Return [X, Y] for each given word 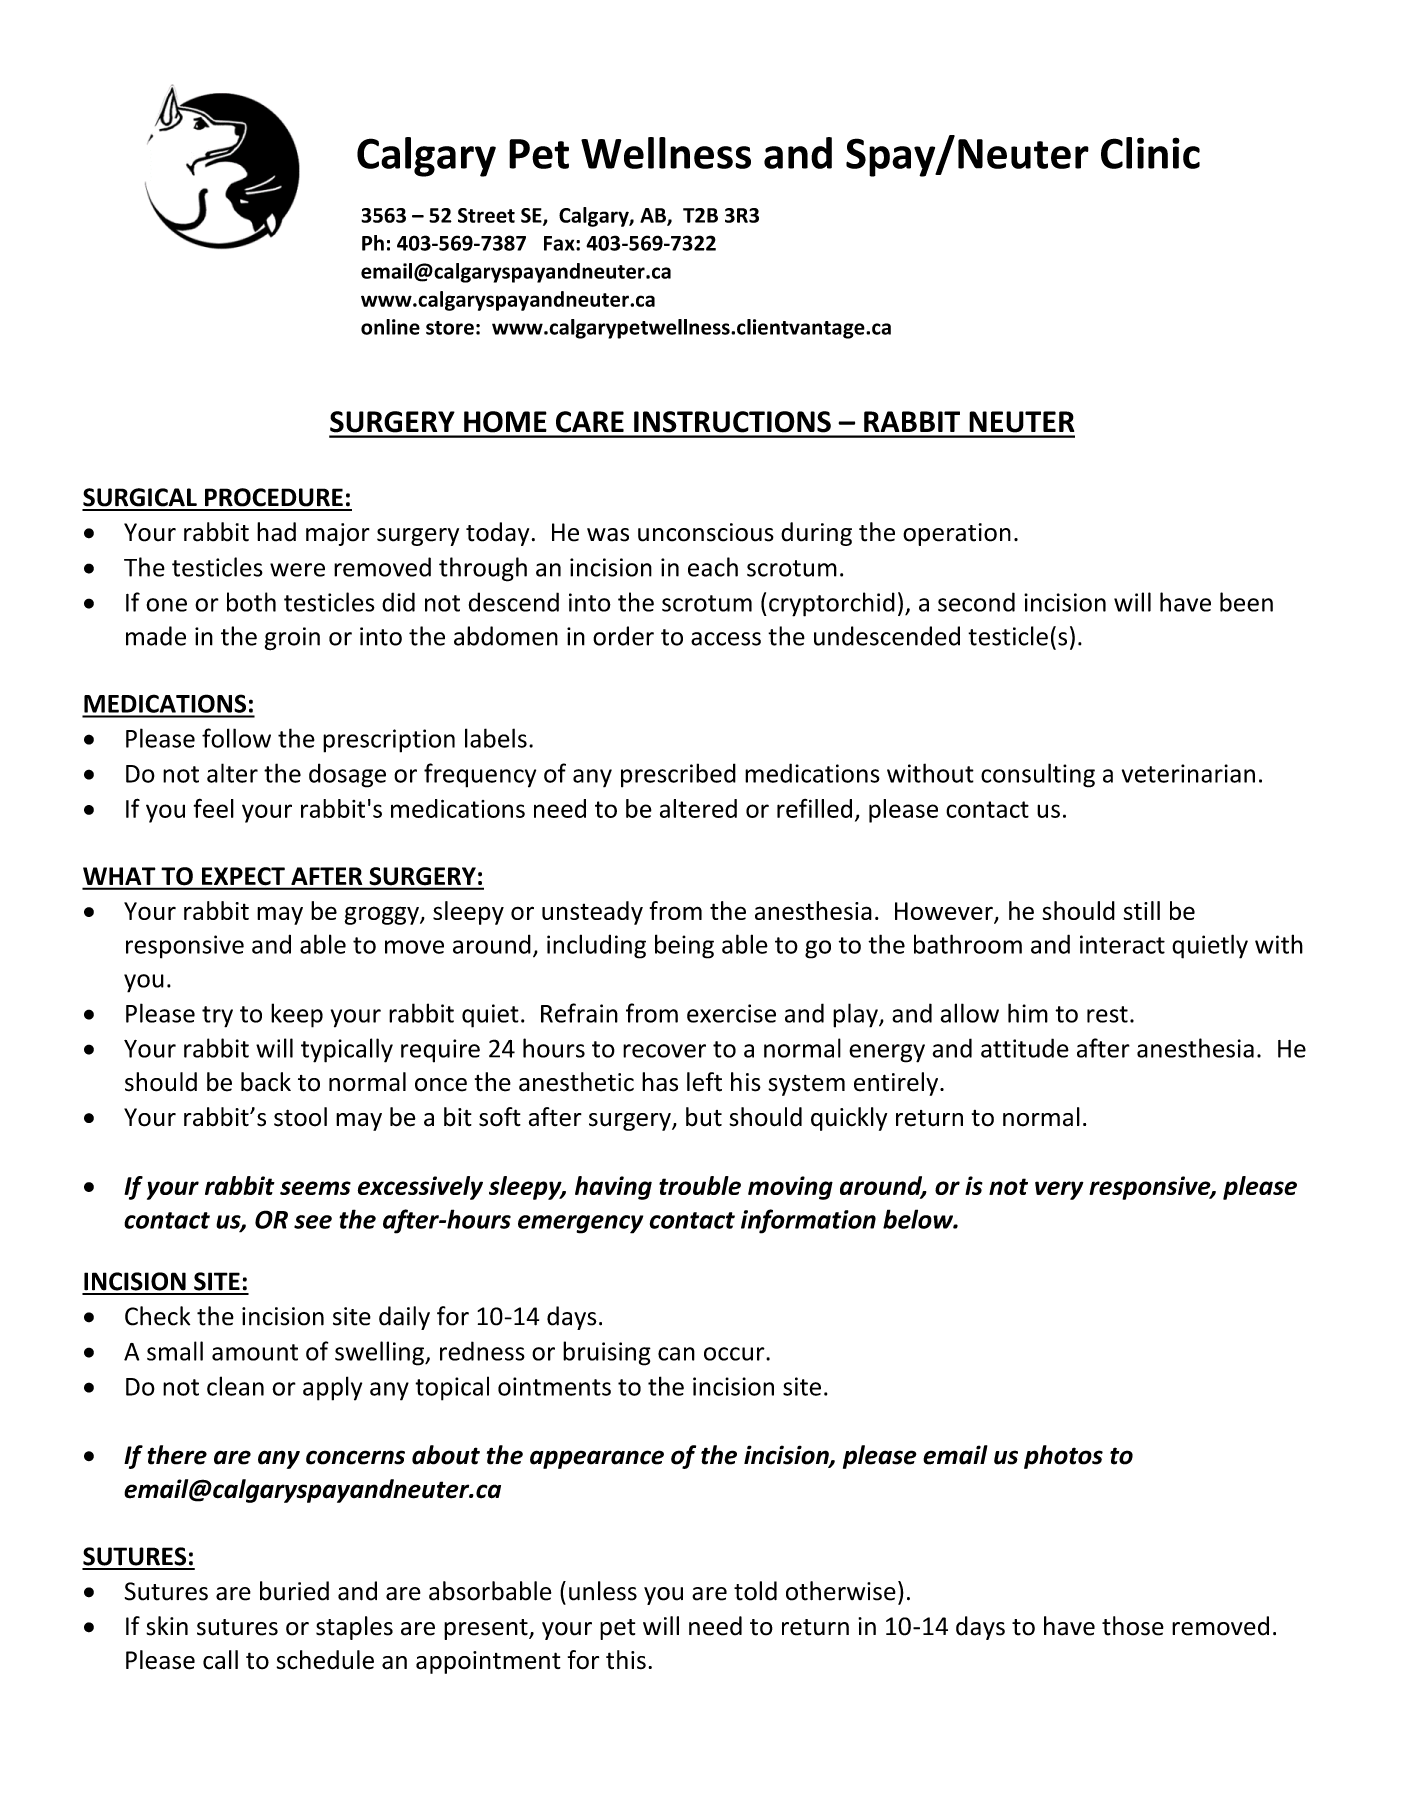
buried [294, 1591]
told [755, 1591]
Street [486, 215]
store [450, 328]
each [713, 567]
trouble [700, 1185]
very [1059, 1190]
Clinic [1150, 153]
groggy [382, 915]
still [1142, 910]
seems [315, 1188]
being [684, 946]
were [297, 570]
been [1246, 602]
